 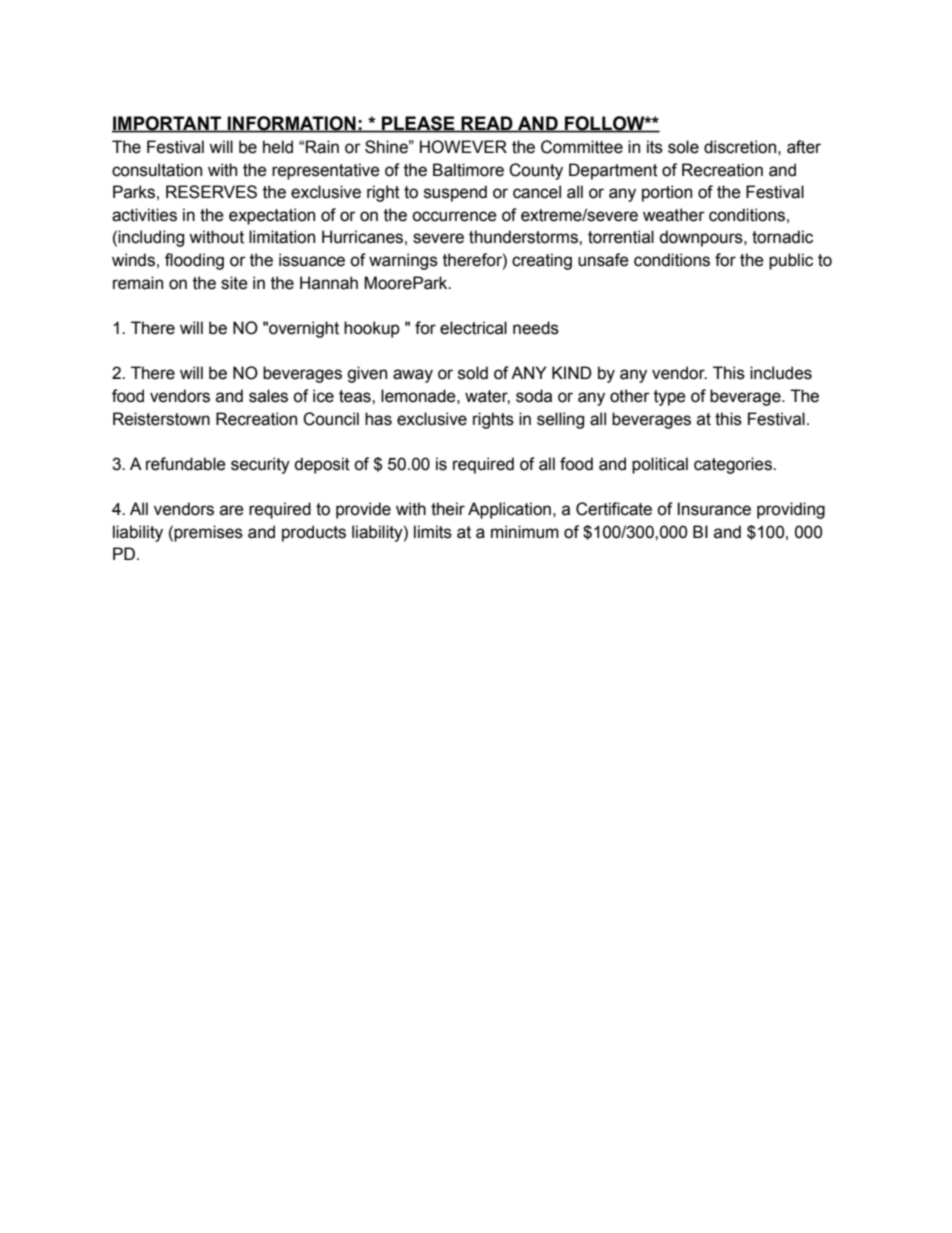 What do you see at coordinates (740, 147) in the image?
I see `discretion` at bounding box center [740, 147].
